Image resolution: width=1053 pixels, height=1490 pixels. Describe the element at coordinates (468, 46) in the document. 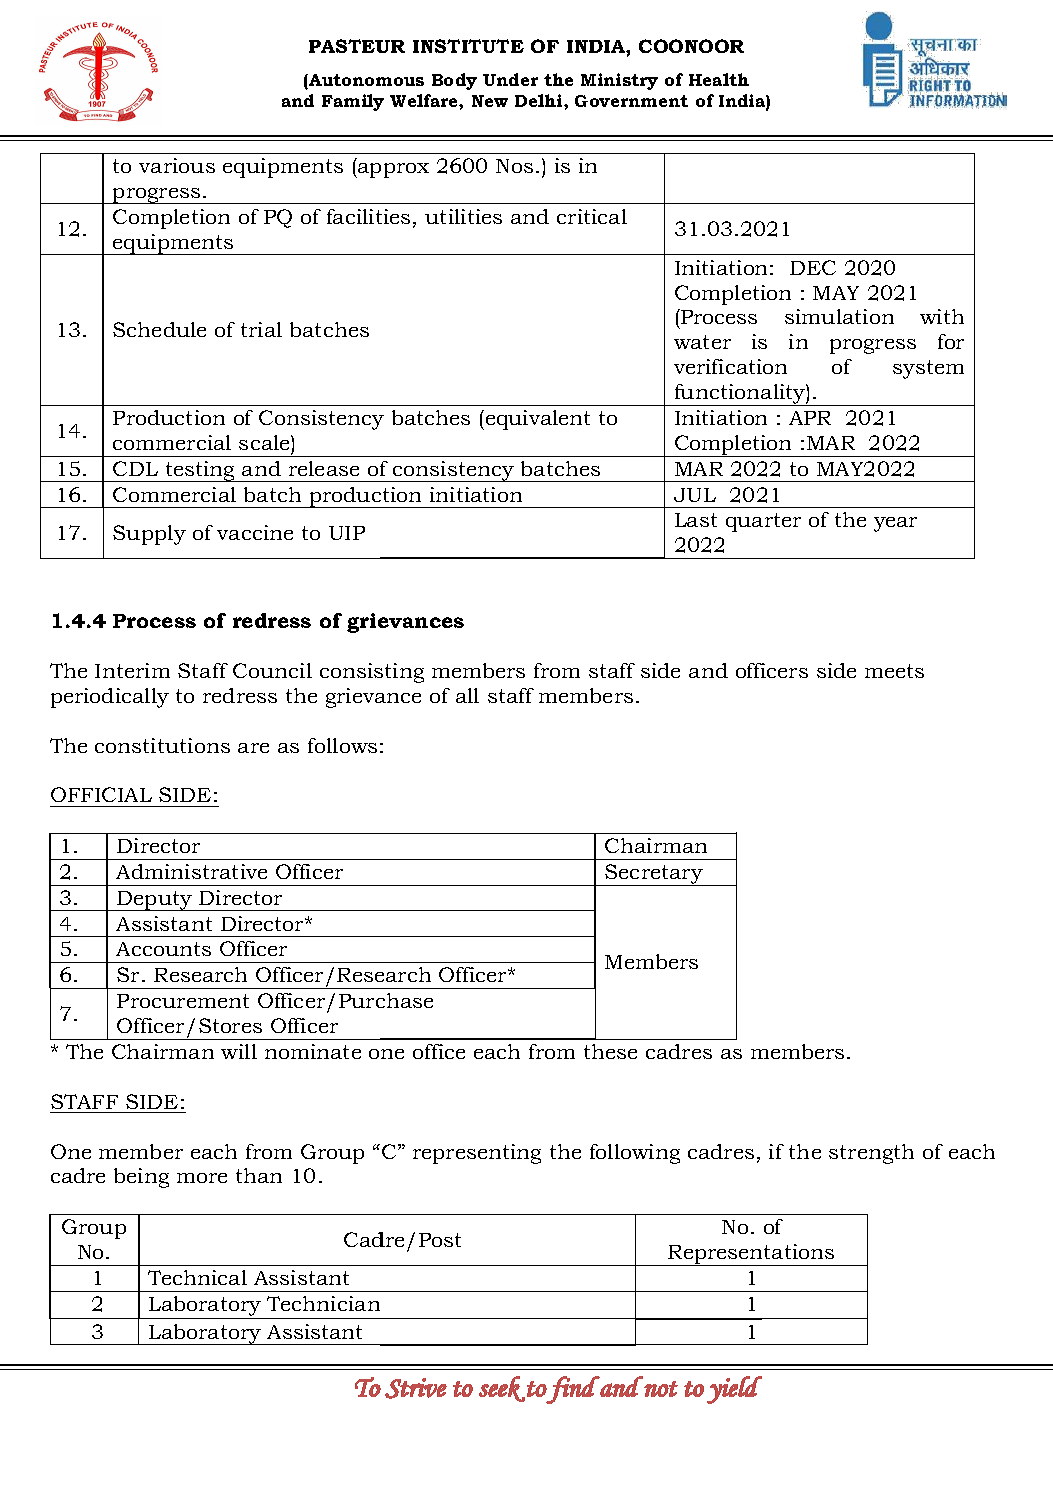

I see `INSTITUTE` at that location.
